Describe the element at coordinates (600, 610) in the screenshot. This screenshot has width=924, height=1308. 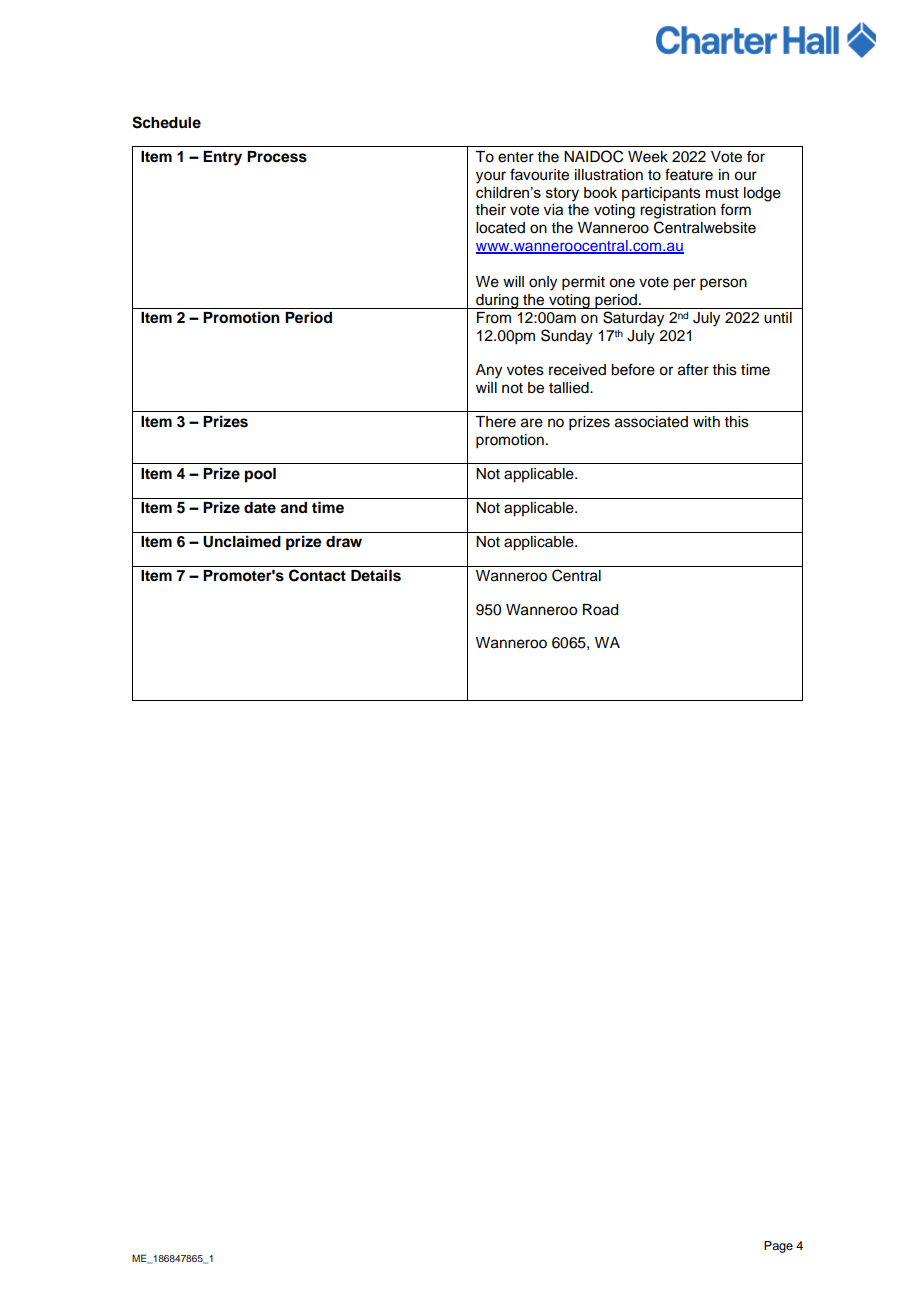
I see `Road` at that location.
